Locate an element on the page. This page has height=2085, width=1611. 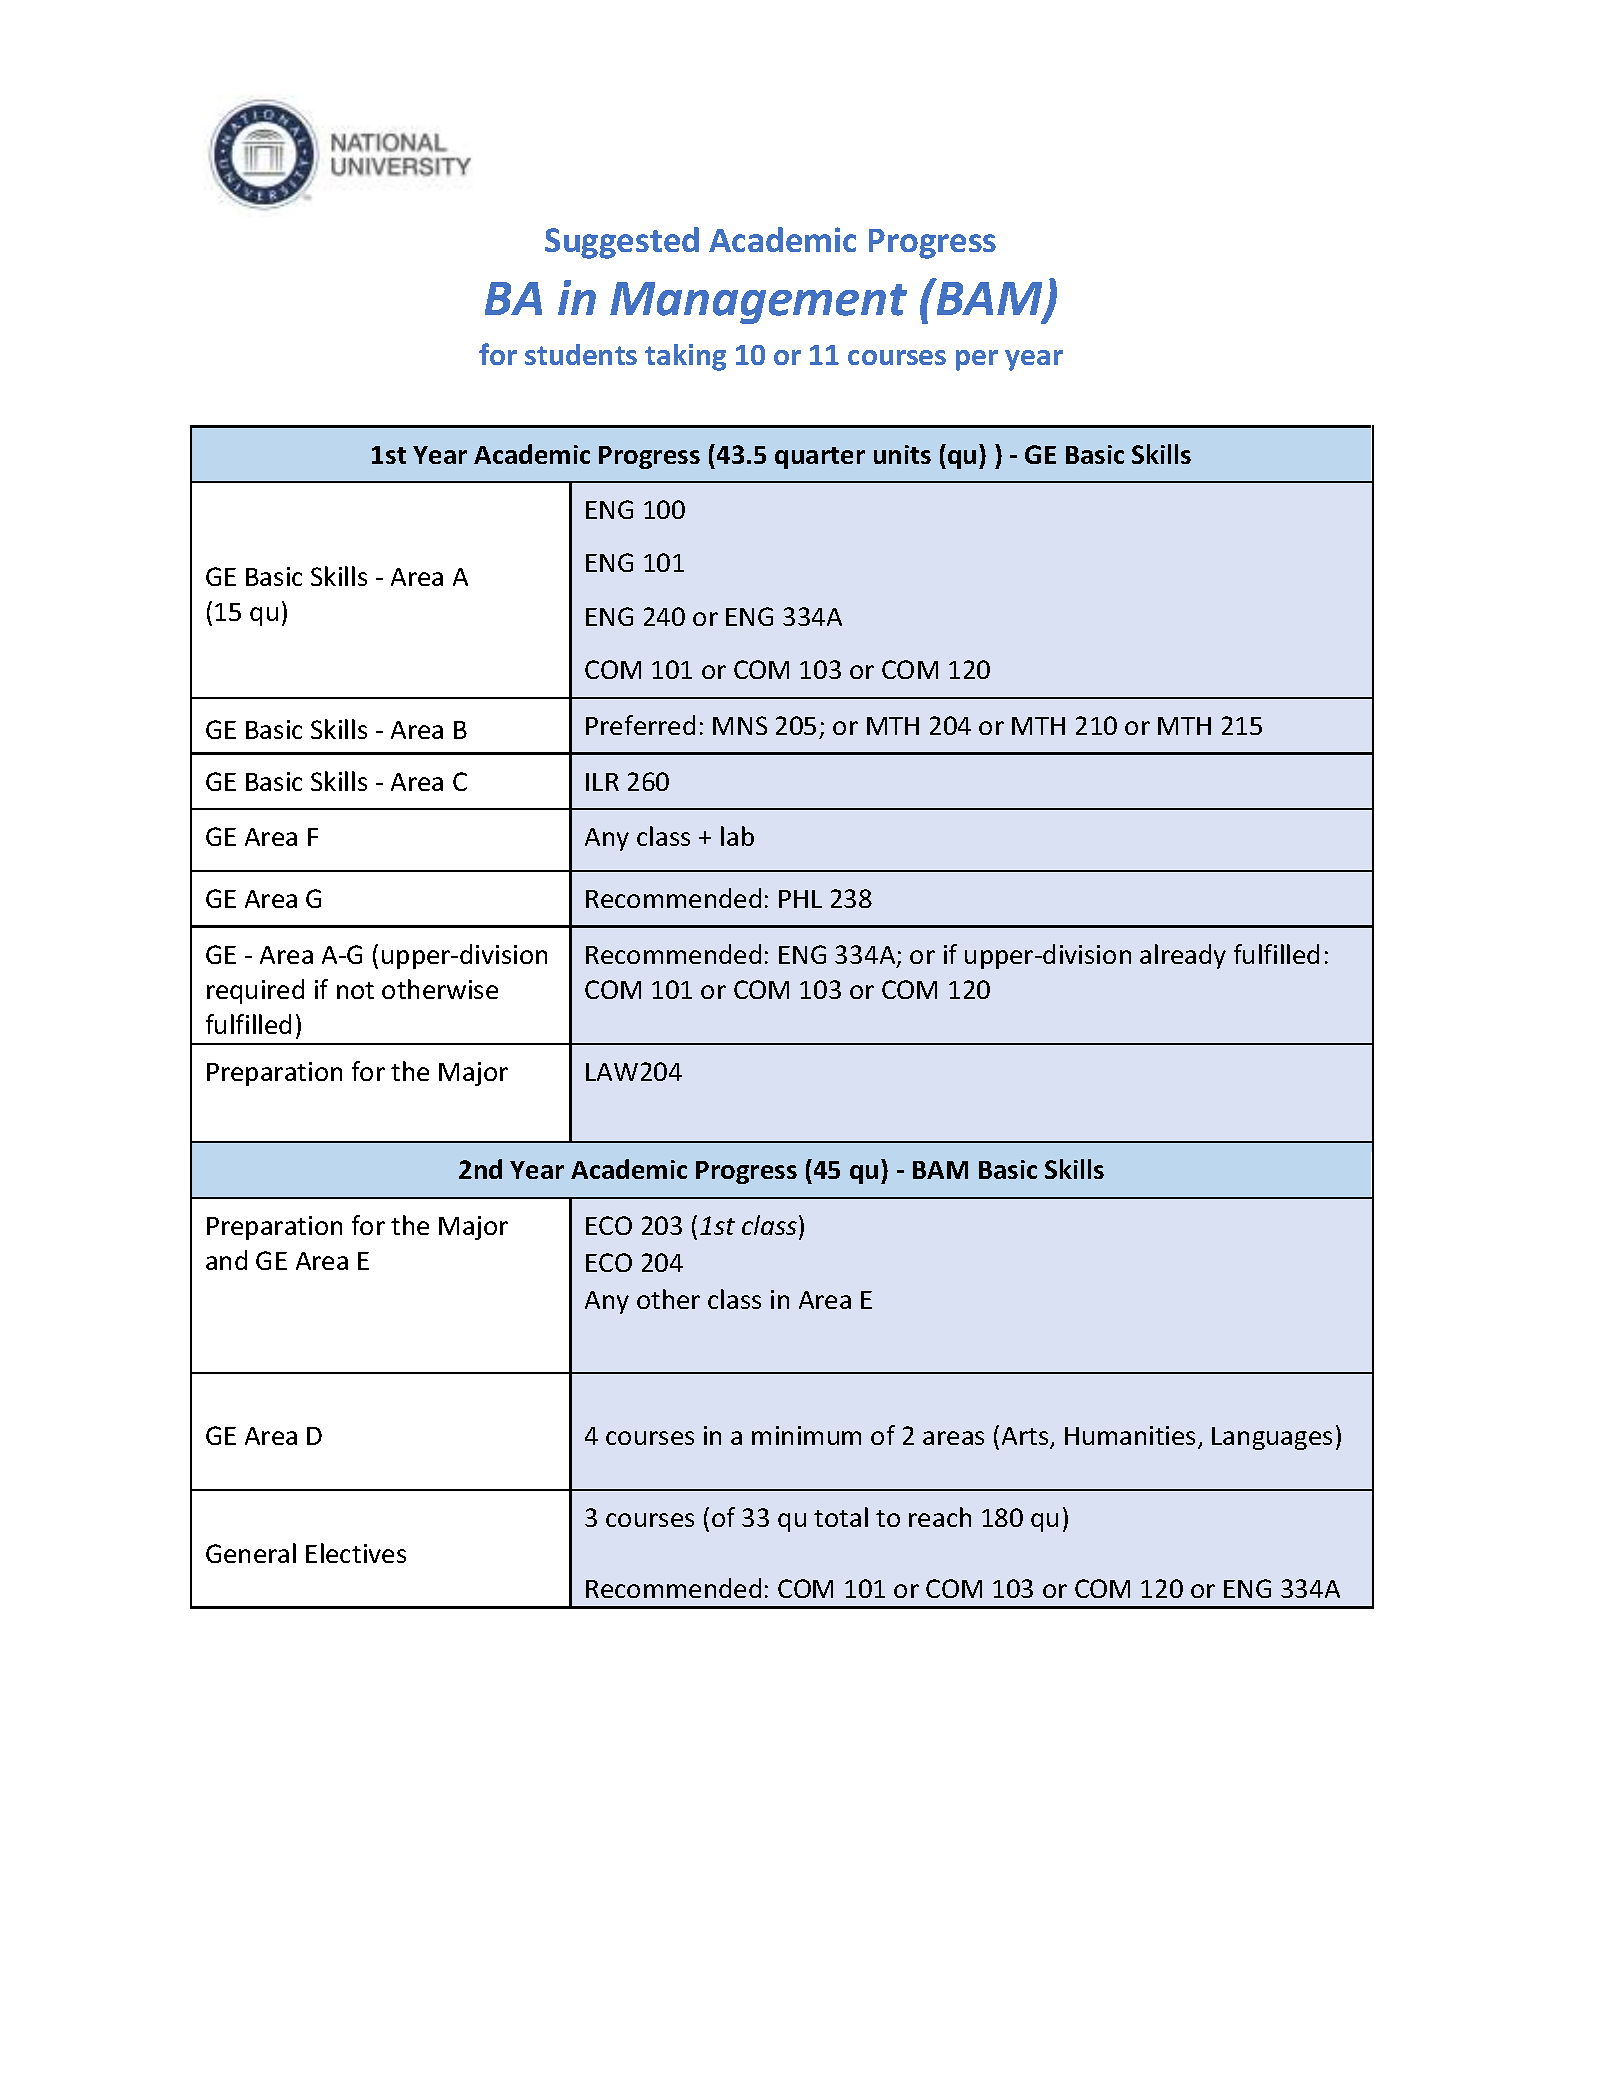
Electives is located at coordinates (356, 1553).
